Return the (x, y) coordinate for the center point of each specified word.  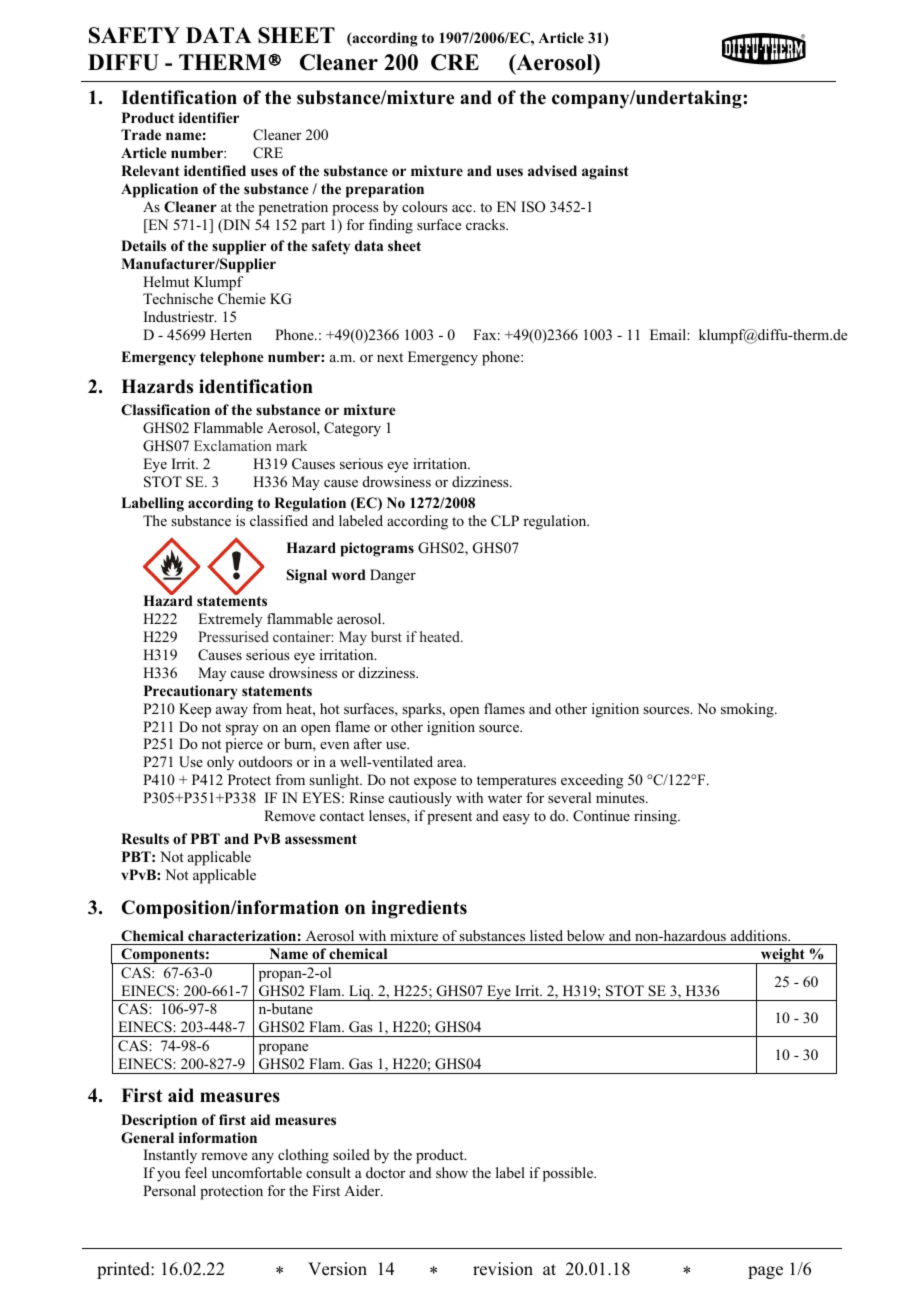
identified (215, 170)
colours (425, 206)
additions (760, 935)
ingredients (419, 909)
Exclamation (233, 445)
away (232, 712)
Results (145, 838)
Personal (169, 1190)
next (390, 357)
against (605, 172)
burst (386, 636)
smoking (748, 710)
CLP (505, 521)
